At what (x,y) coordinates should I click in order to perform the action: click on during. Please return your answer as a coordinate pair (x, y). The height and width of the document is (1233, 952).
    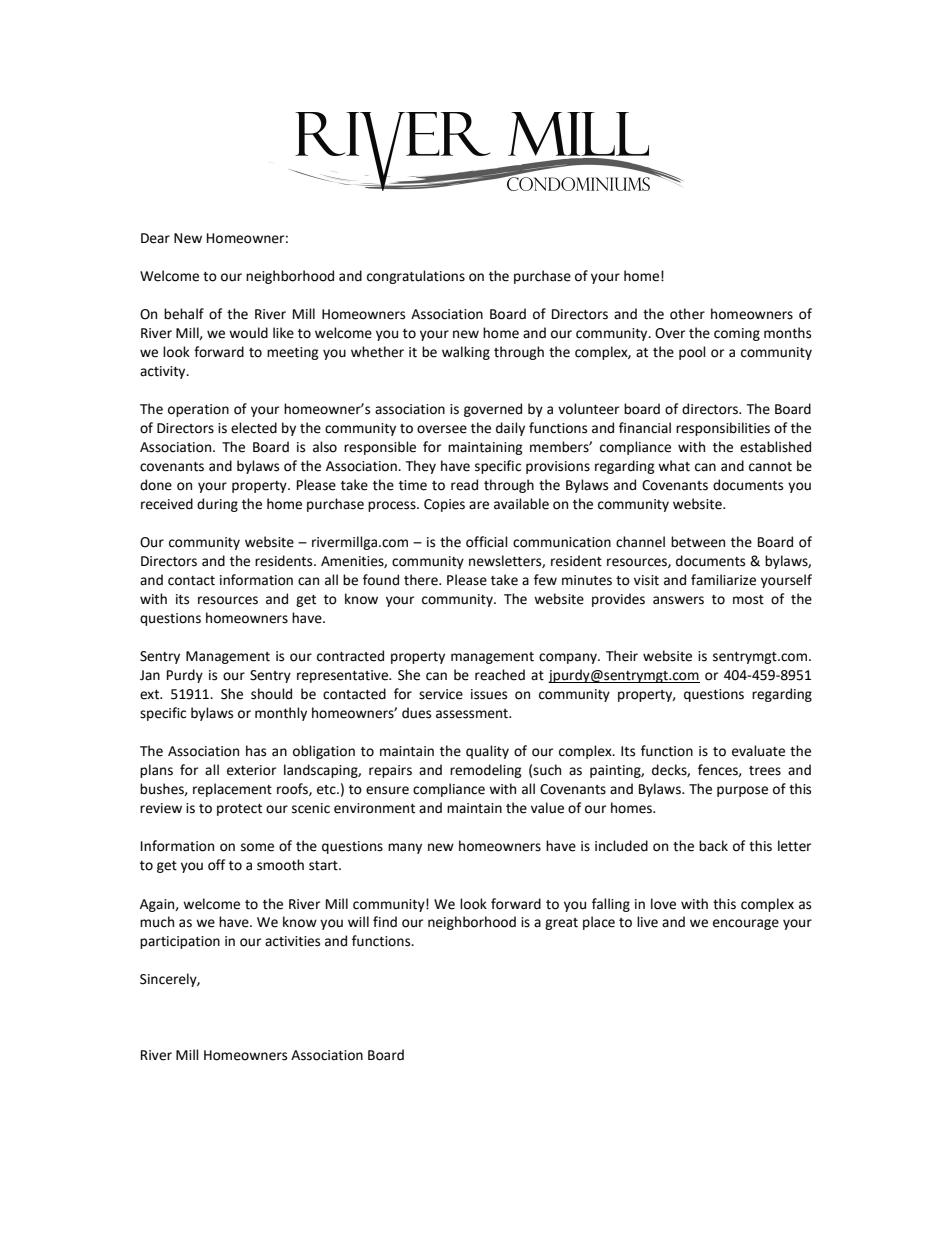
    Looking at the image, I should click on (217, 505).
